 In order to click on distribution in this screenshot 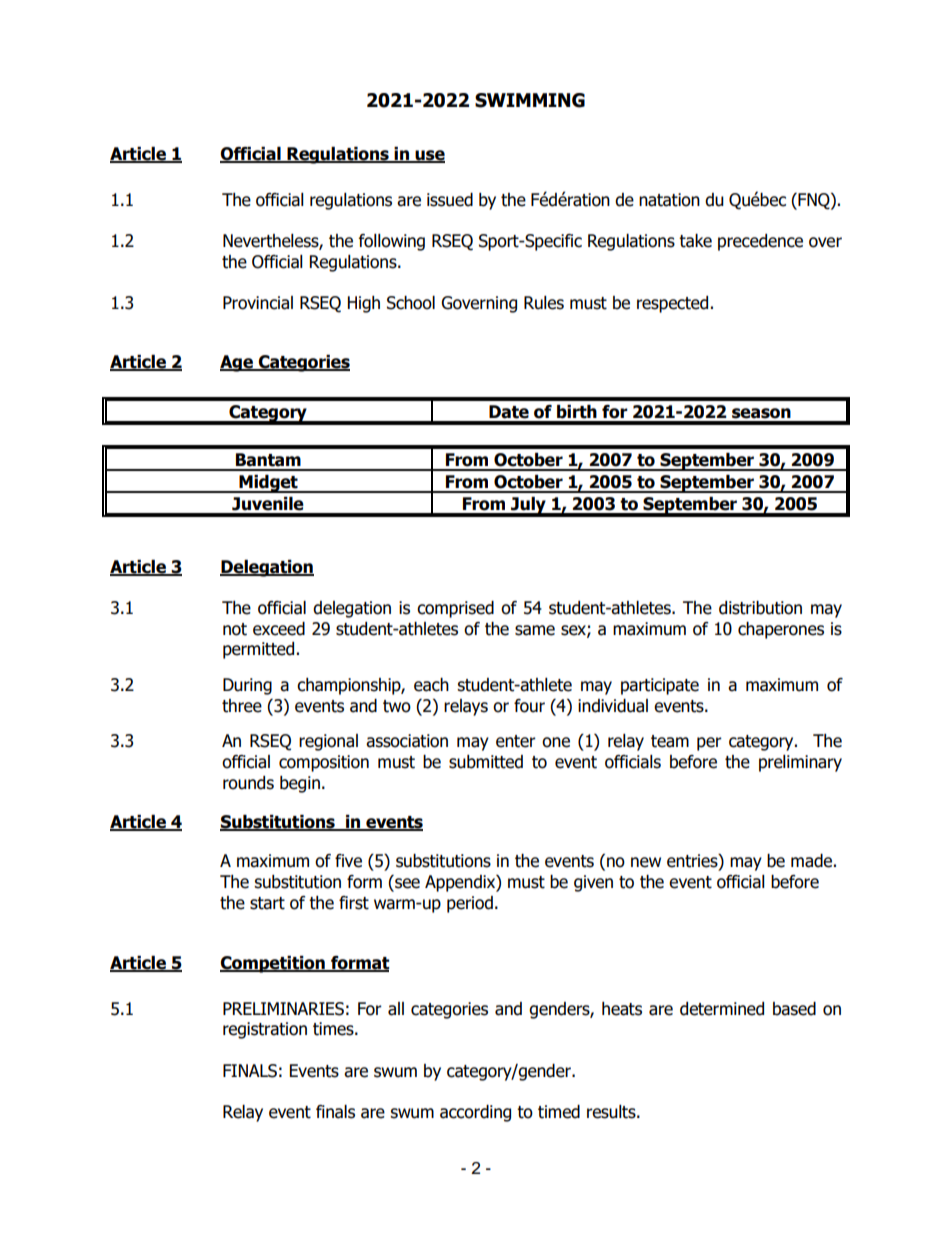, I will do `click(760, 608)`.
